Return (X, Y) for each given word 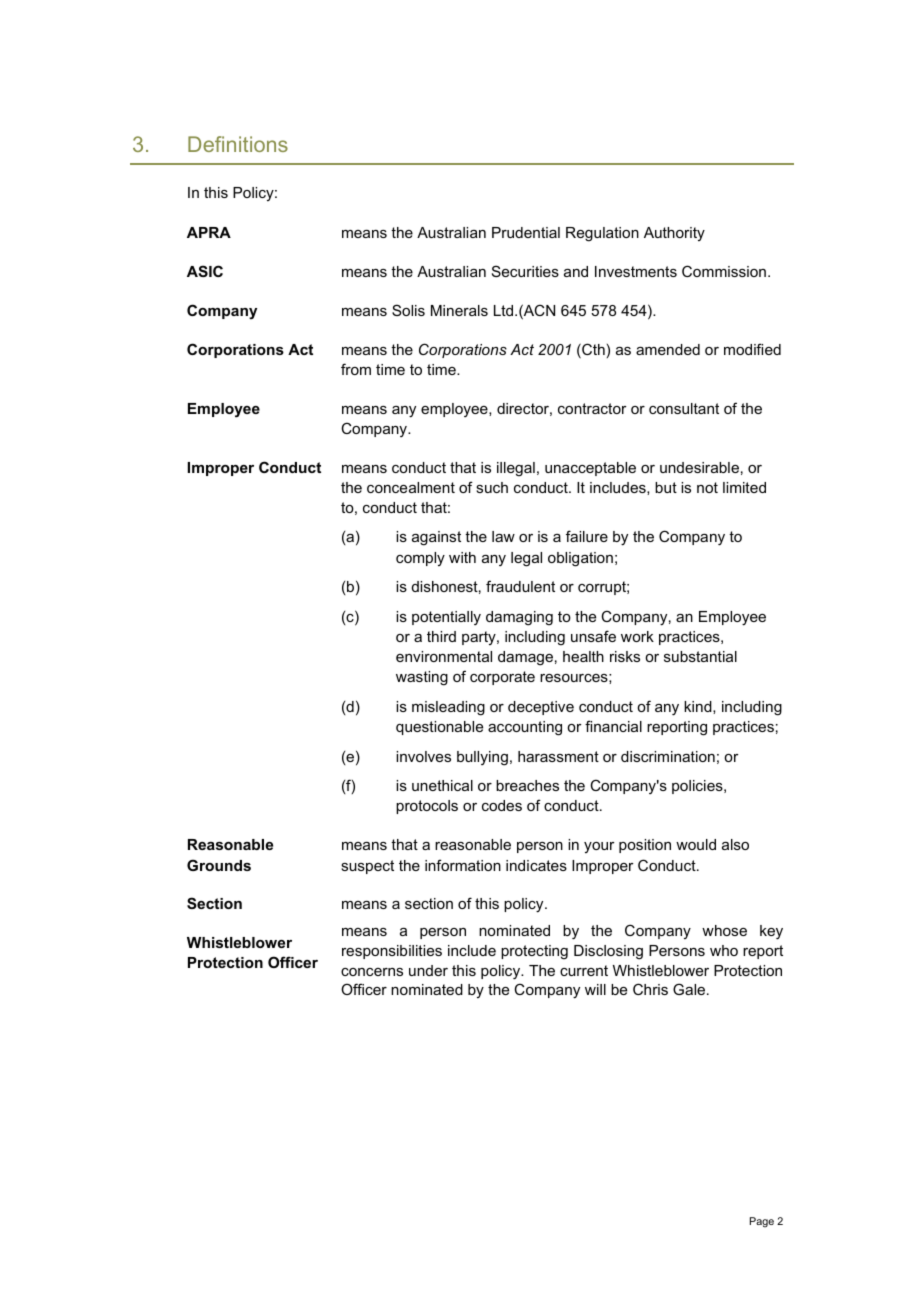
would (696, 844)
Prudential (526, 232)
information (463, 865)
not (707, 487)
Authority (674, 234)
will (595, 989)
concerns (372, 972)
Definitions (238, 144)
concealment (411, 487)
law (503, 536)
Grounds (219, 865)
